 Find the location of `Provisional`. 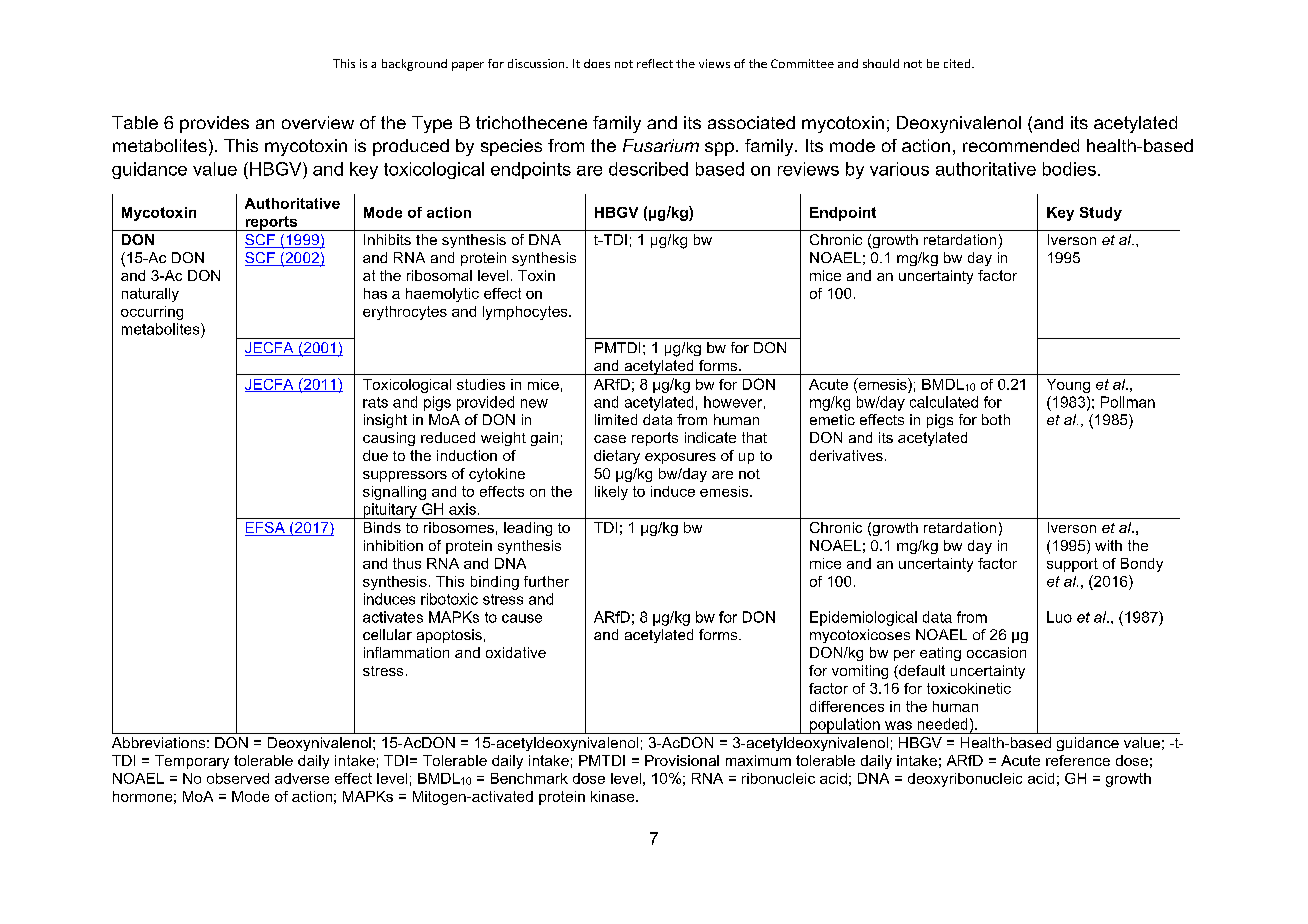

Provisional is located at coordinates (682, 760).
